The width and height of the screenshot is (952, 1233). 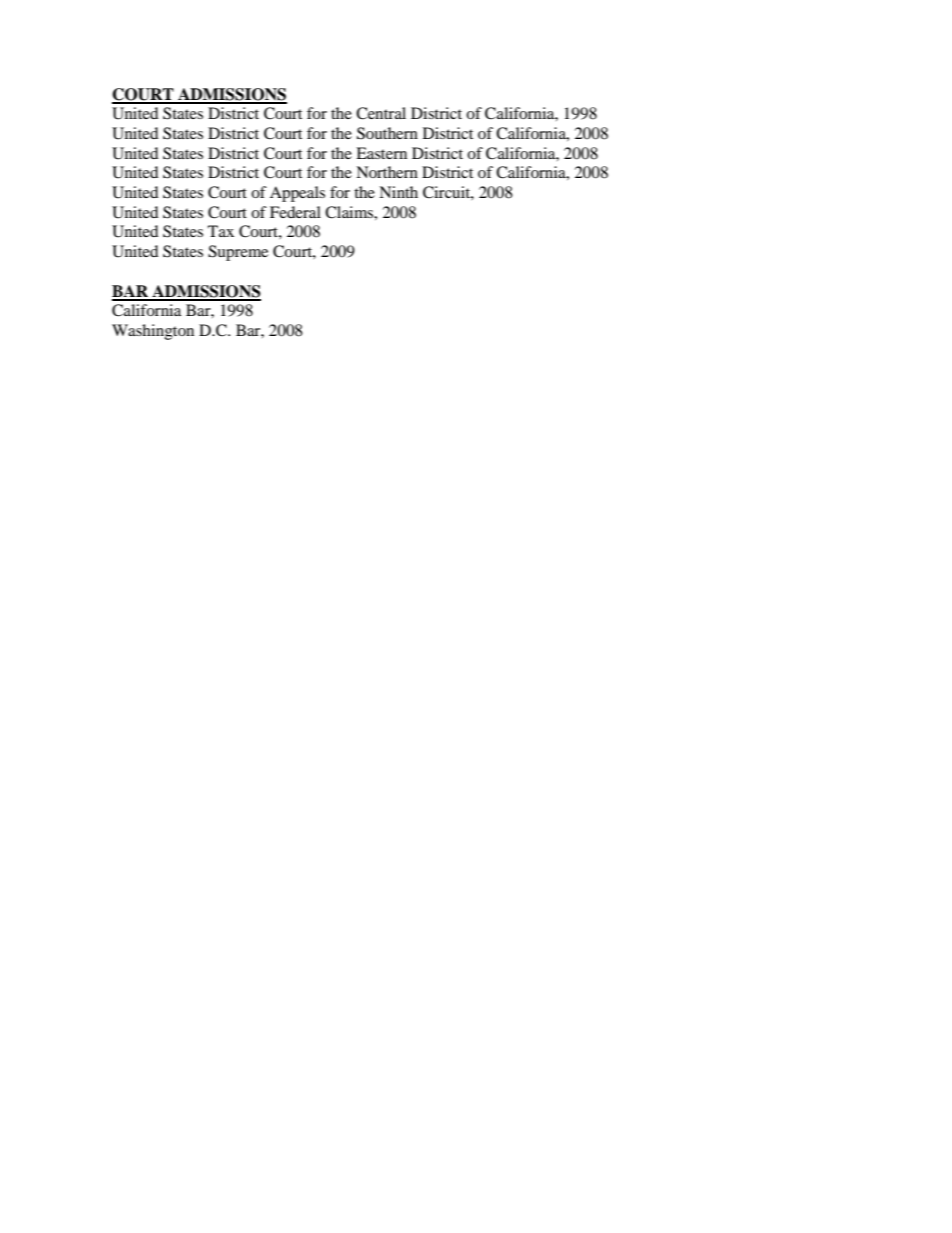 What do you see at coordinates (381, 153) in the screenshot?
I see `Eastern` at bounding box center [381, 153].
